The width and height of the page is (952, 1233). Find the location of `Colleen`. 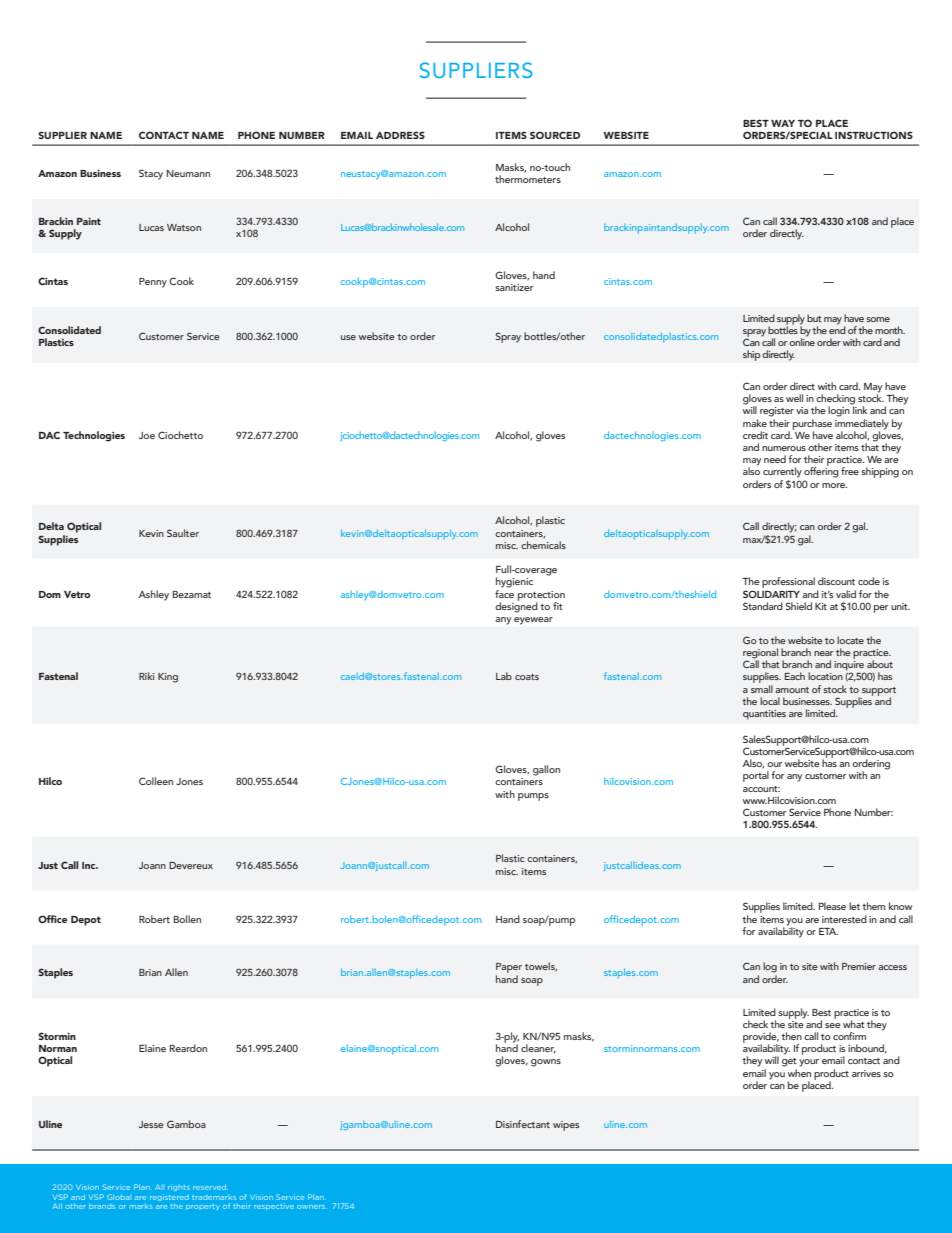

Colleen is located at coordinates (156, 781).
